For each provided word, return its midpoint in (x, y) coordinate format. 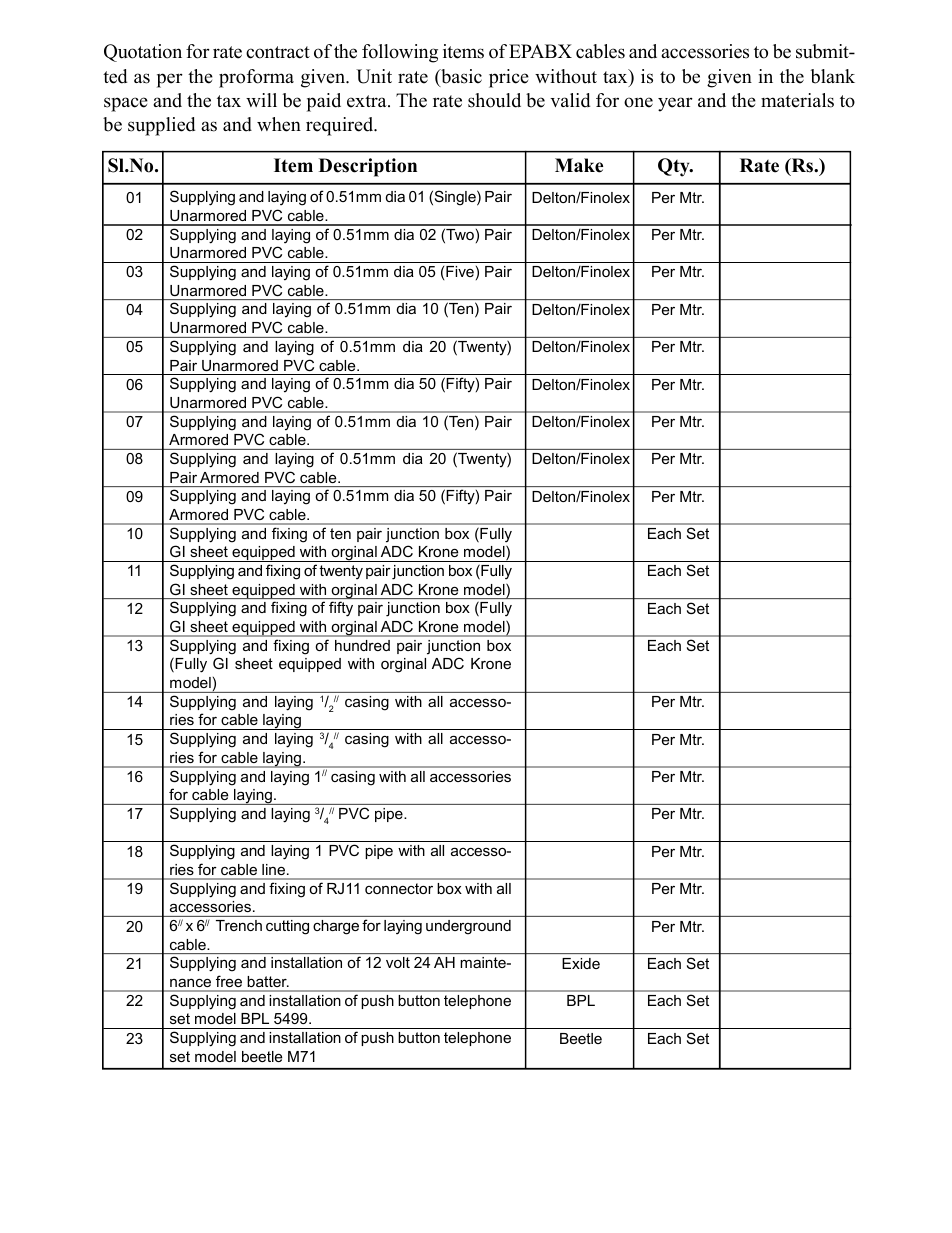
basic (460, 77)
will (261, 100)
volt (398, 962)
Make (579, 165)
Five (460, 271)
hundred (362, 645)
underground (468, 927)
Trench (239, 925)
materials (797, 100)
